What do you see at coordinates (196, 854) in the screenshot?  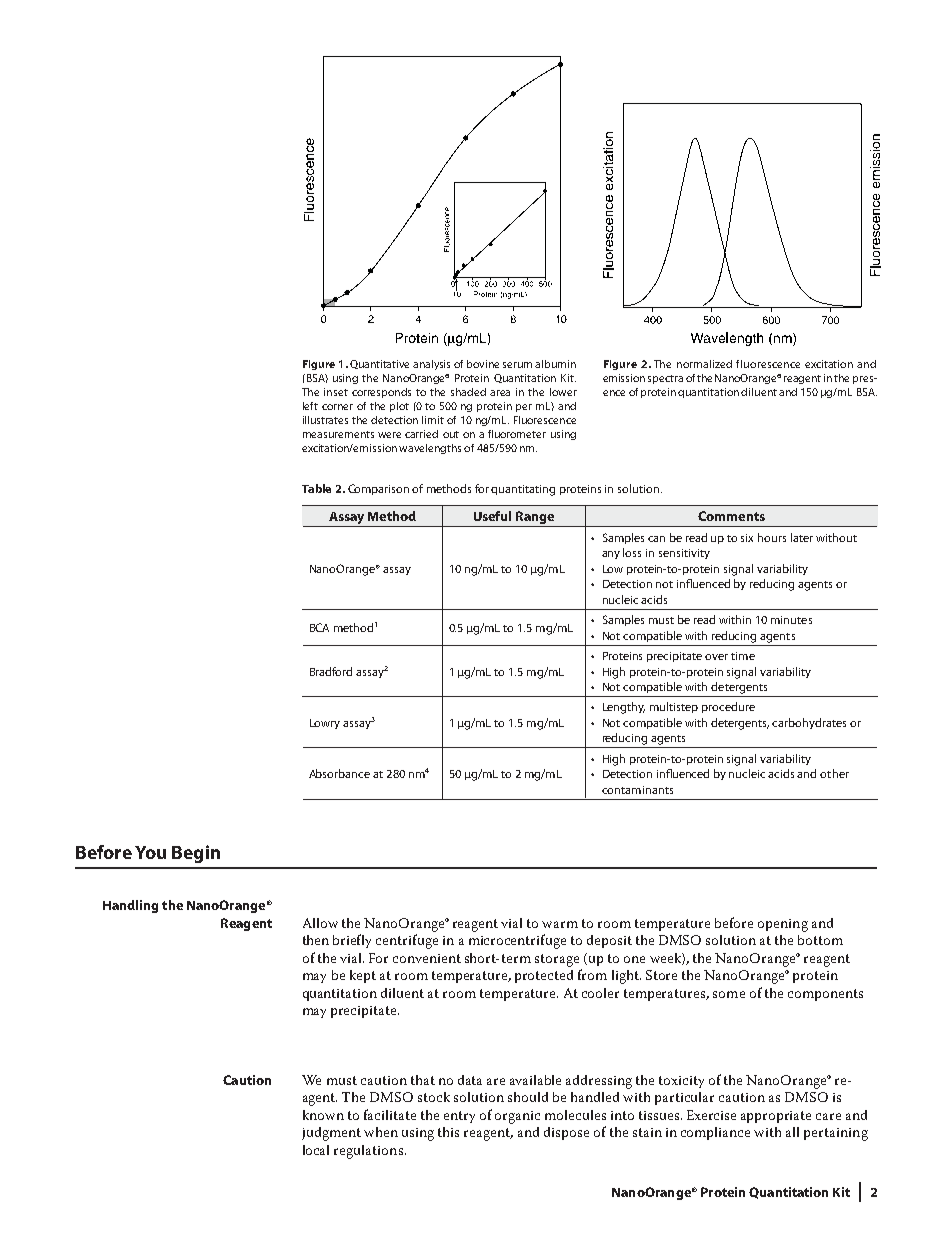 I see `Begin` at bounding box center [196, 854].
